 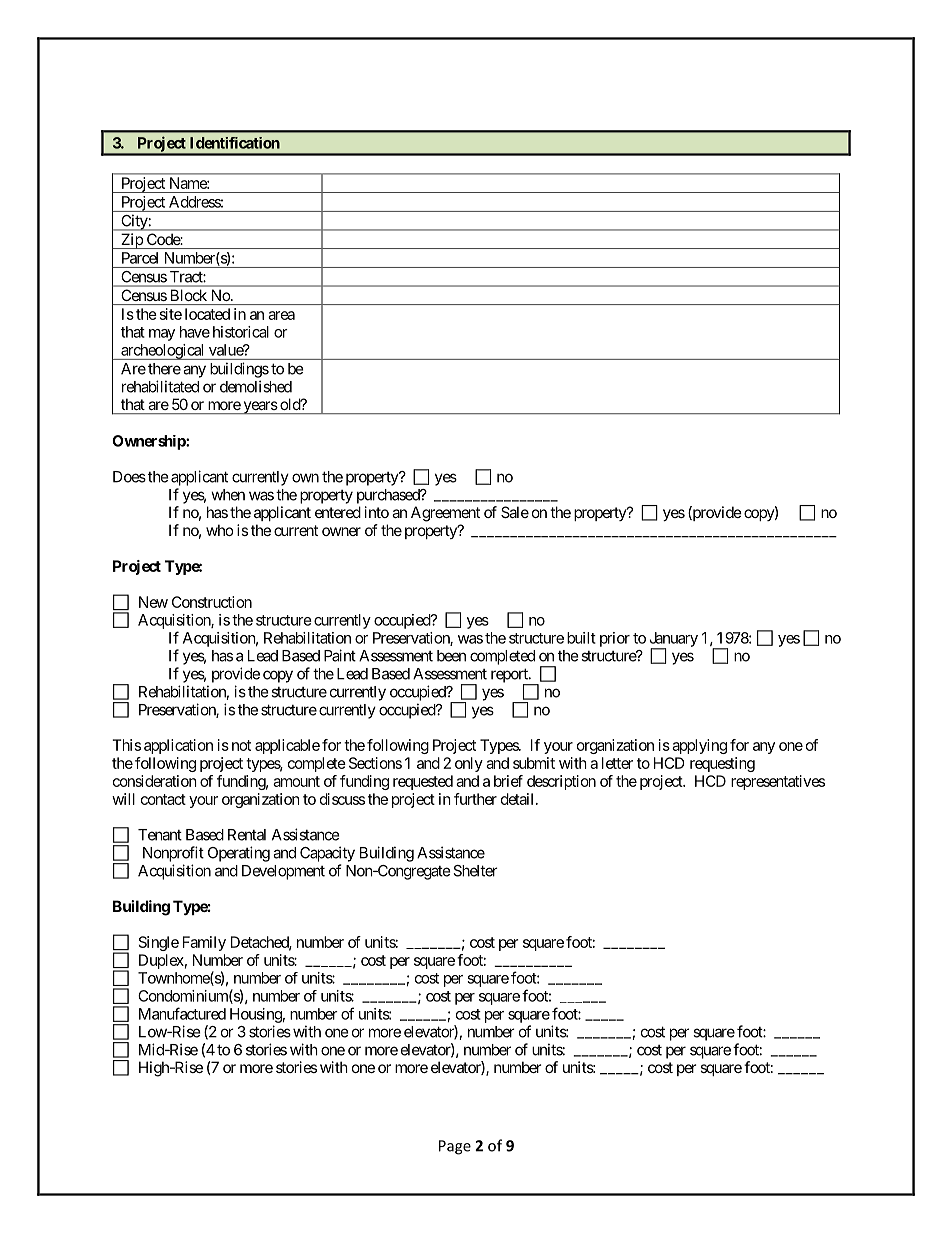 What do you see at coordinates (455, 1147) in the document?
I see `Page` at bounding box center [455, 1147].
